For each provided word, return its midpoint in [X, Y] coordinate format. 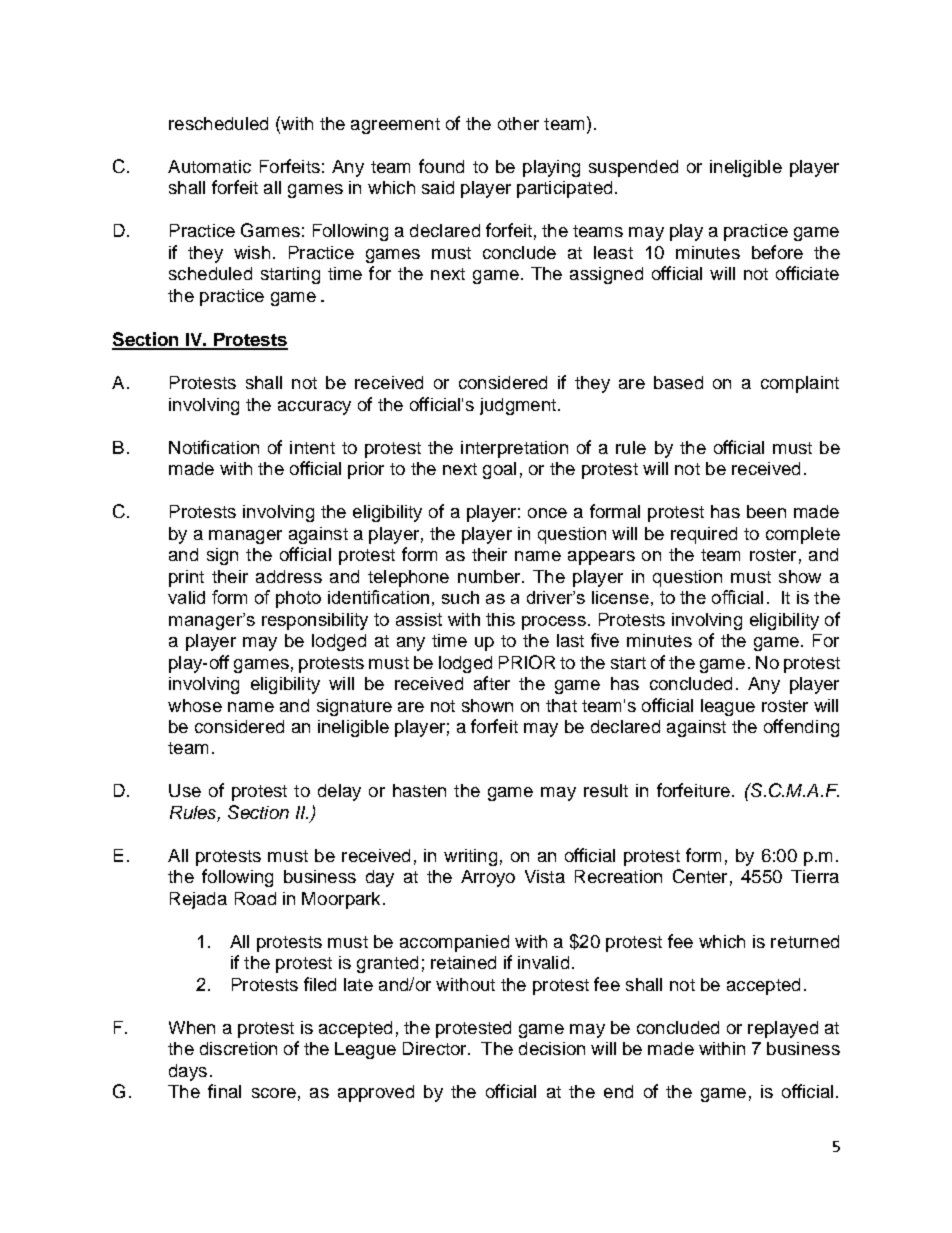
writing [470, 857]
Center [700, 876]
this [500, 619]
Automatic [209, 166]
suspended [633, 168]
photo [298, 599]
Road [255, 898]
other [518, 123]
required [704, 535]
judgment [518, 406]
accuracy [314, 408]
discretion [238, 1048]
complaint [800, 384]
